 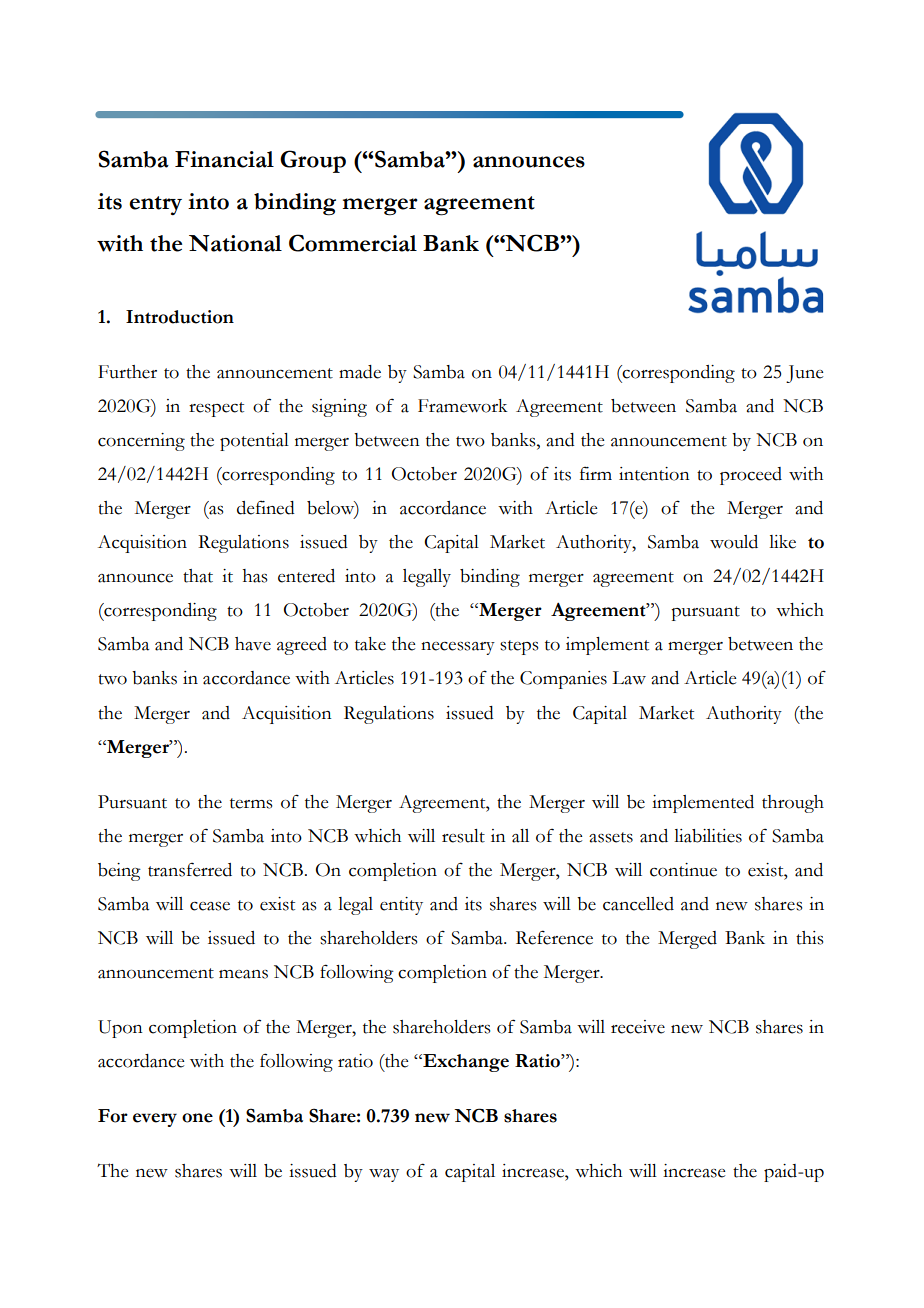 I want to click on liabilities, so click(x=708, y=836).
